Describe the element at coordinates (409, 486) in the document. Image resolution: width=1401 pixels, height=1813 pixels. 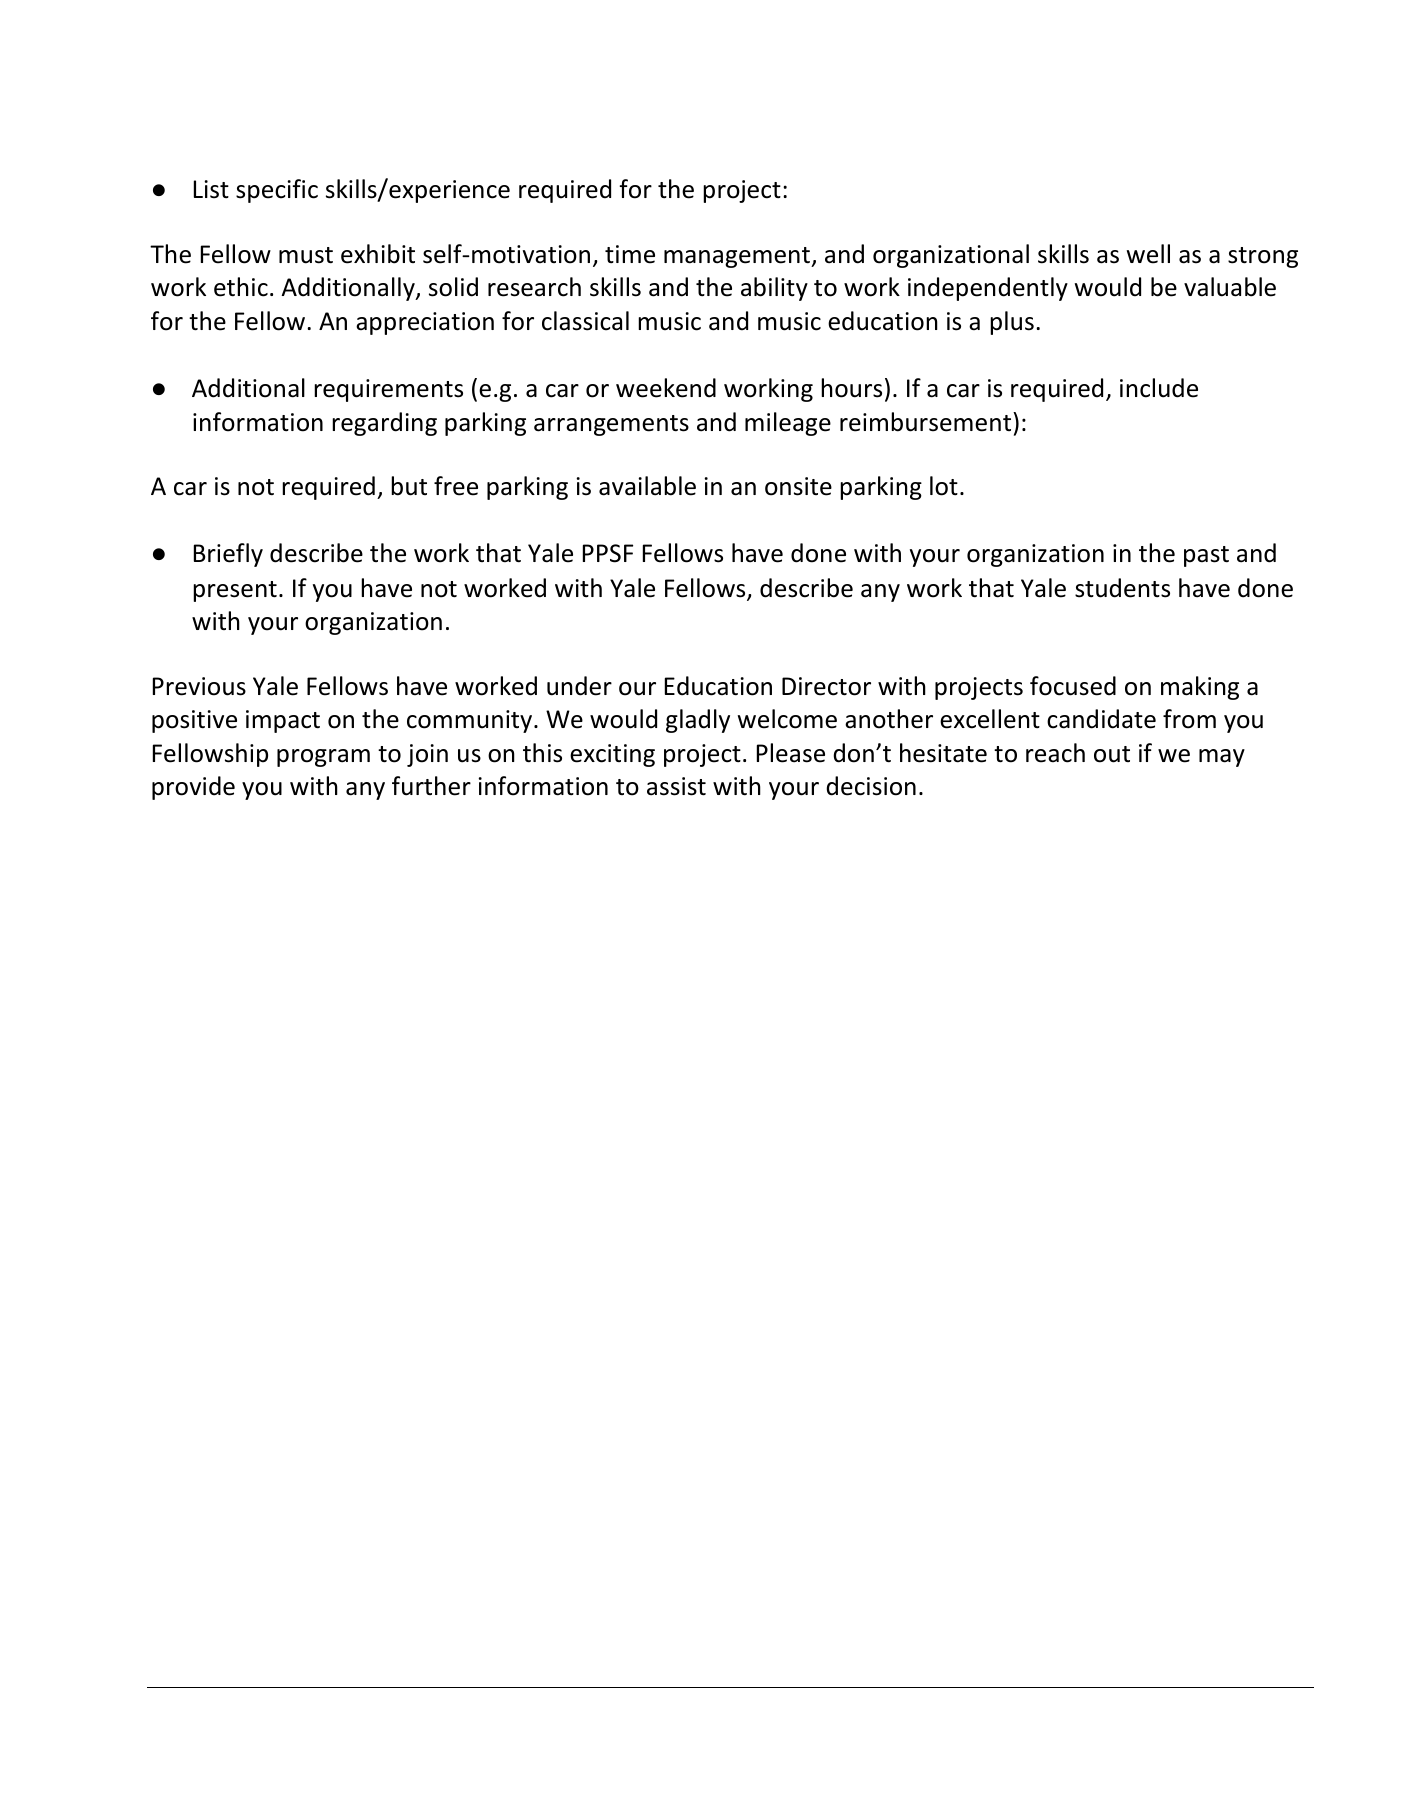
I see `but` at that location.
